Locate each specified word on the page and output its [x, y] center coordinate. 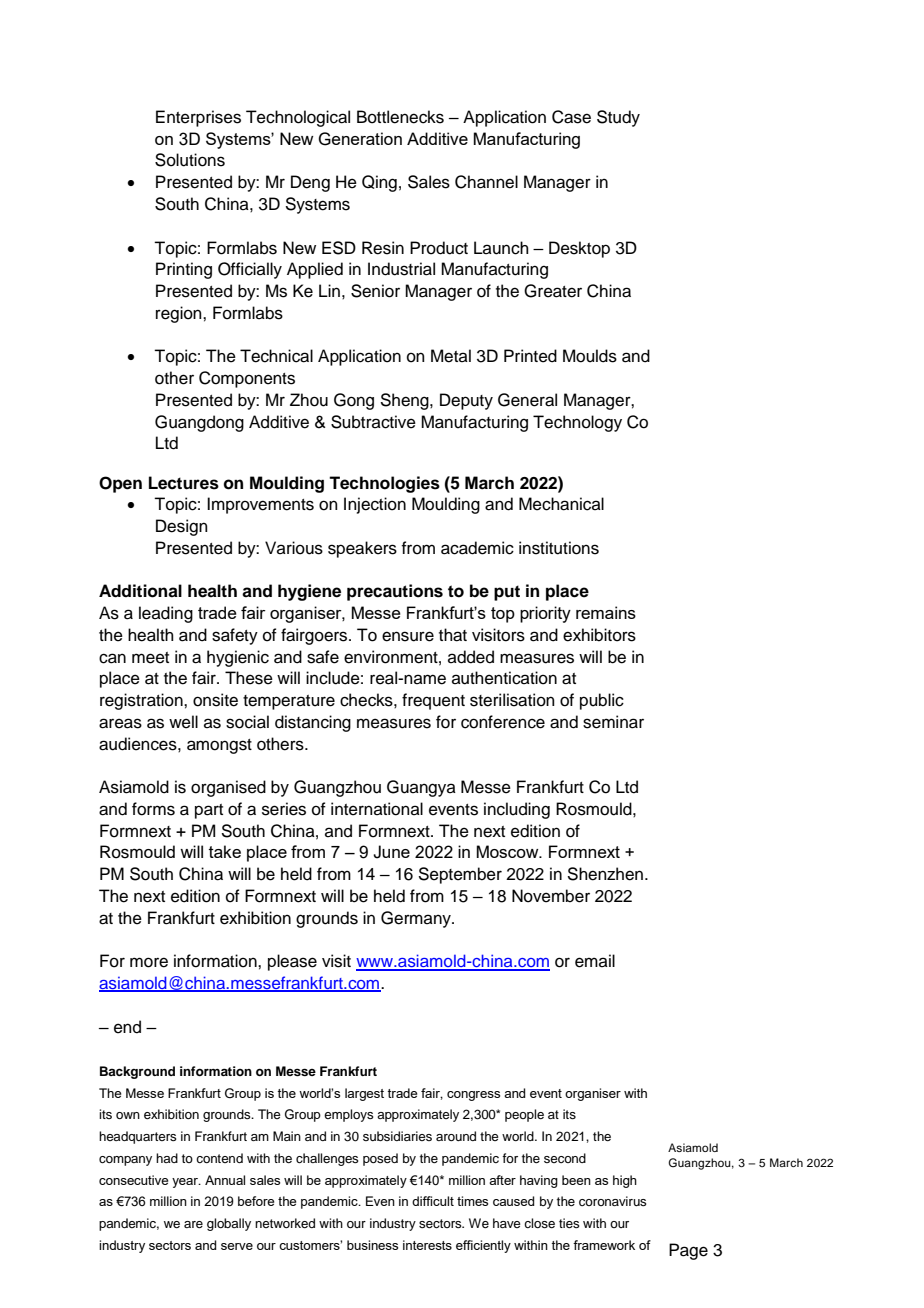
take [225, 851]
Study [618, 118]
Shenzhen [605, 874]
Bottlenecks [400, 117]
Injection [375, 505]
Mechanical [561, 504]
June [391, 852]
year [186, 1183]
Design [182, 527]
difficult [433, 1201]
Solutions [190, 160]
